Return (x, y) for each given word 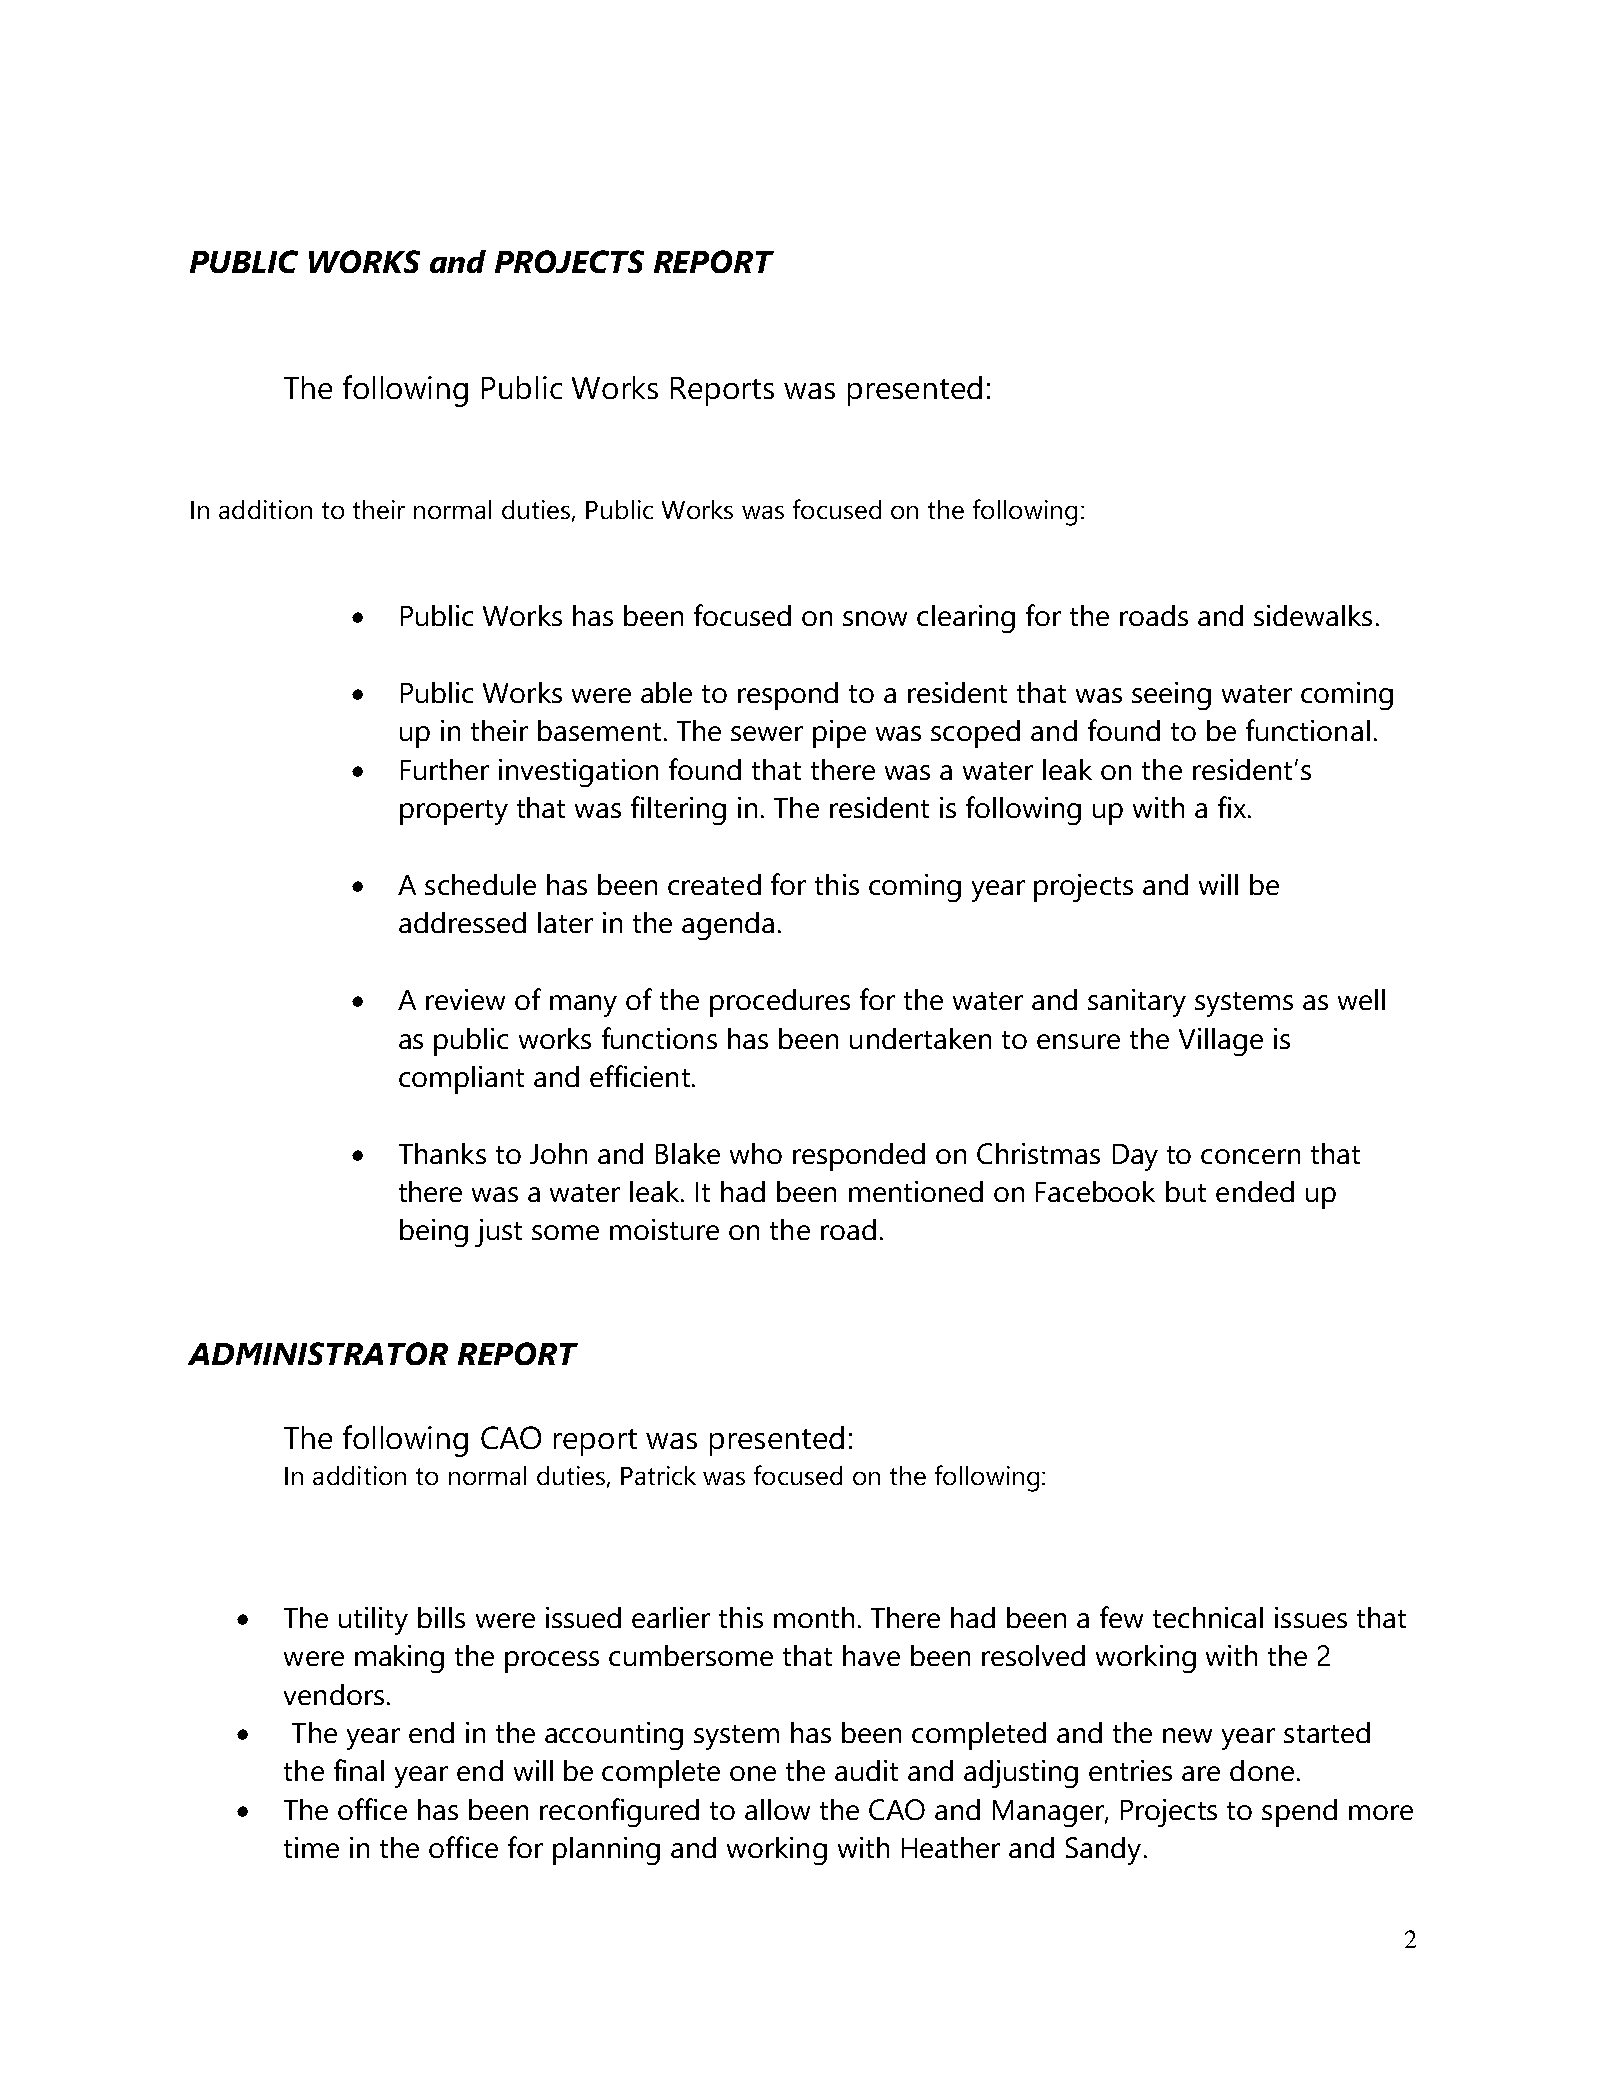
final (359, 1770)
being (434, 1233)
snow (875, 618)
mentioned (916, 1191)
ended (1255, 1191)
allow (777, 1809)
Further (445, 769)
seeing (1171, 696)
